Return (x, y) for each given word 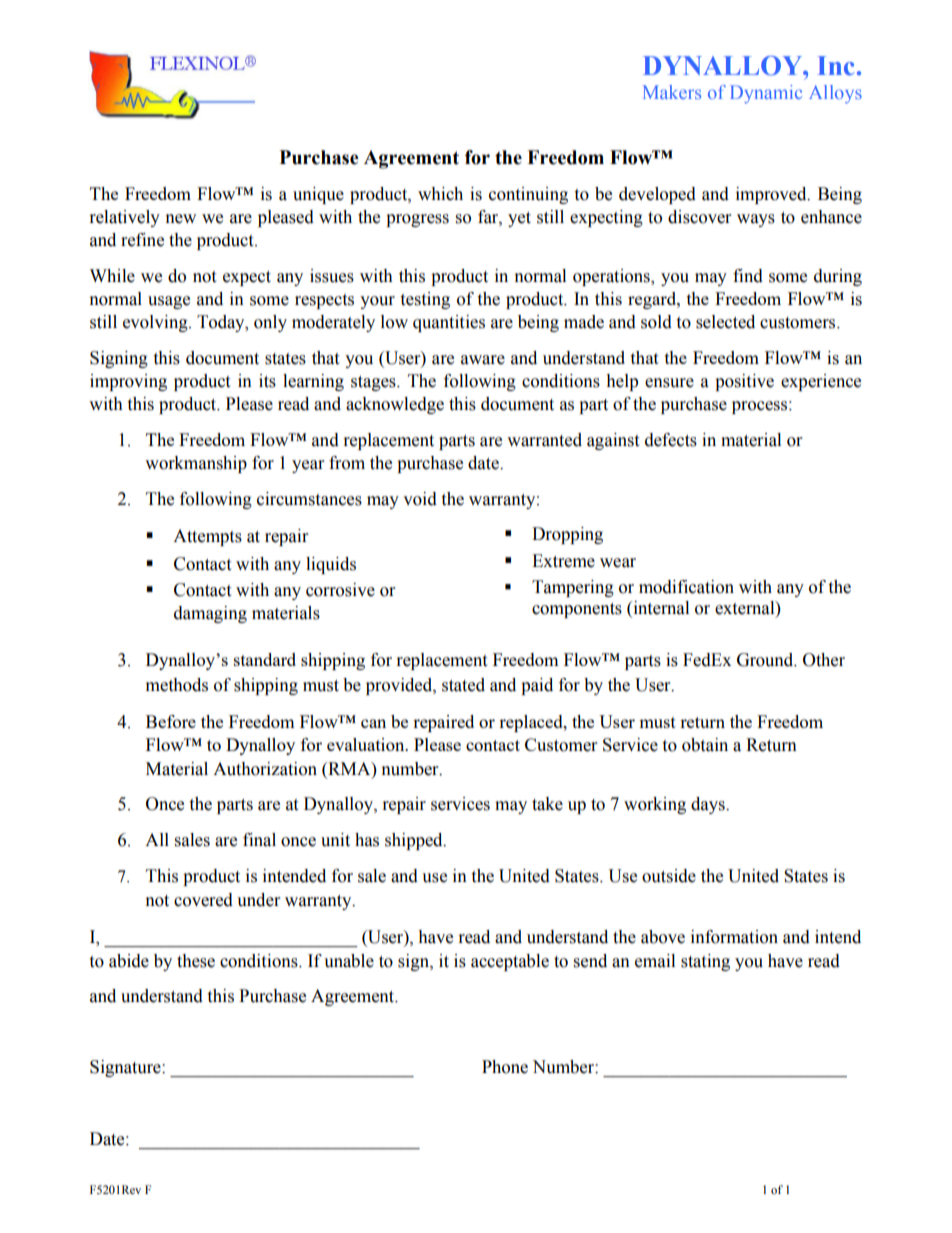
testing (425, 300)
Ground (766, 660)
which (440, 194)
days (709, 805)
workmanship (196, 464)
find (748, 276)
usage (169, 302)
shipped (415, 841)
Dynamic (766, 94)
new (181, 219)
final (259, 840)
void (420, 499)
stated (463, 685)
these (196, 961)
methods (177, 685)
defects (671, 440)
